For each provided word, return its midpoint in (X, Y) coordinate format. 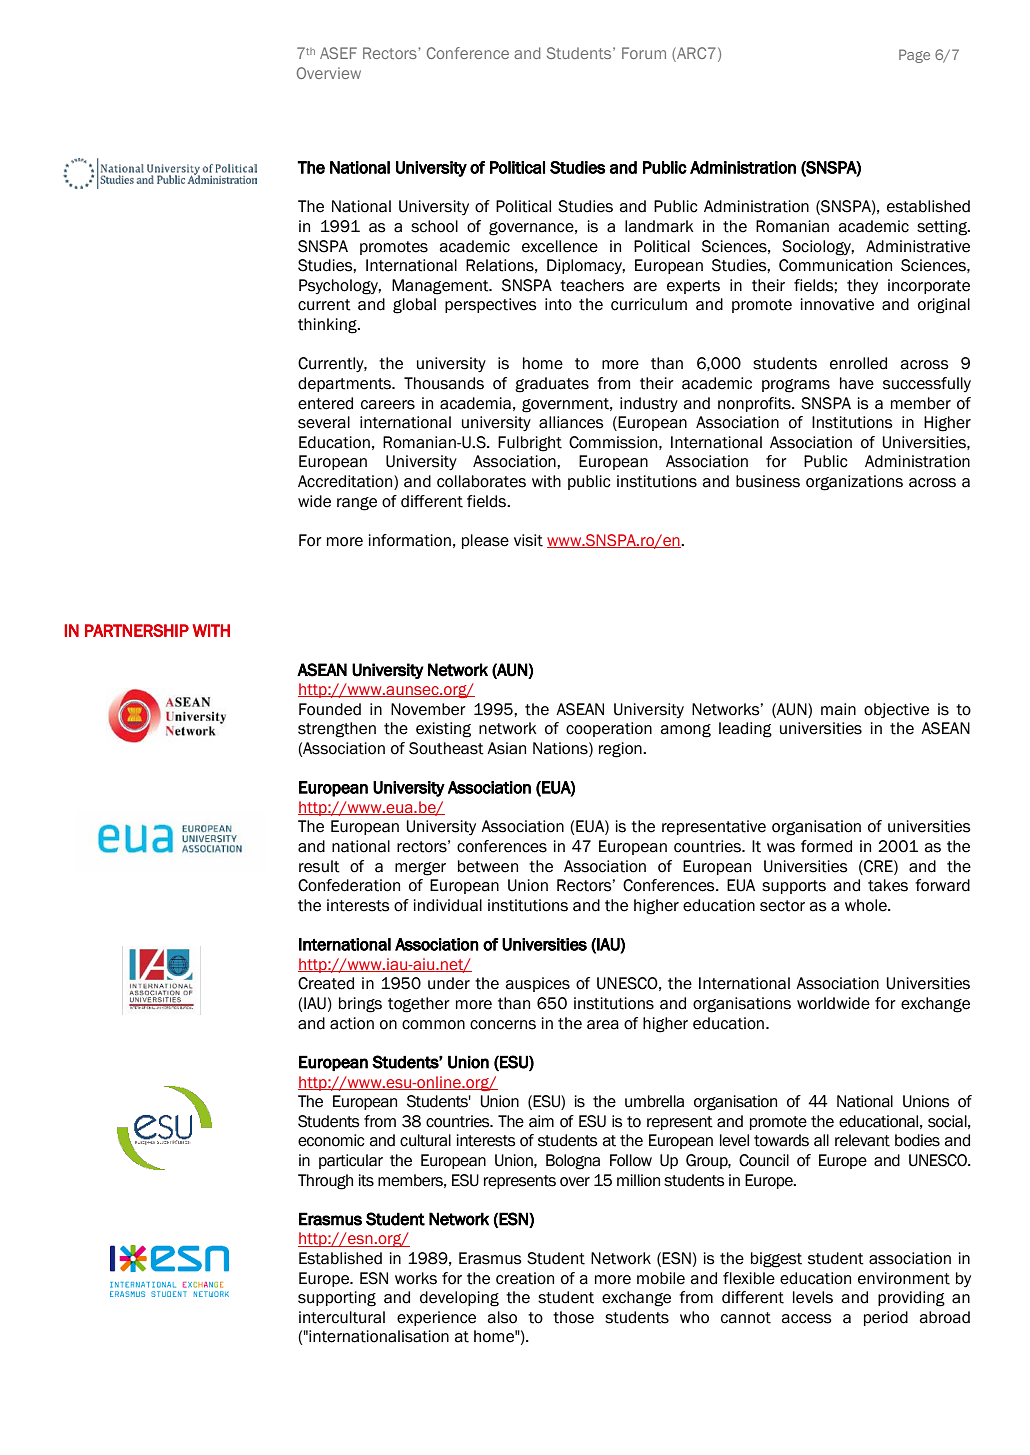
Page (914, 56)
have (857, 383)
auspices (538, 984)
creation (525, 1278)
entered (325, 403)
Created (326, 983)
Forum (644, 53)
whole (867, 905)
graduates (552, 385)
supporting (337, 1299)
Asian (506, 748)
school (434, 226)
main (838, 709)
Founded (330, 709)
